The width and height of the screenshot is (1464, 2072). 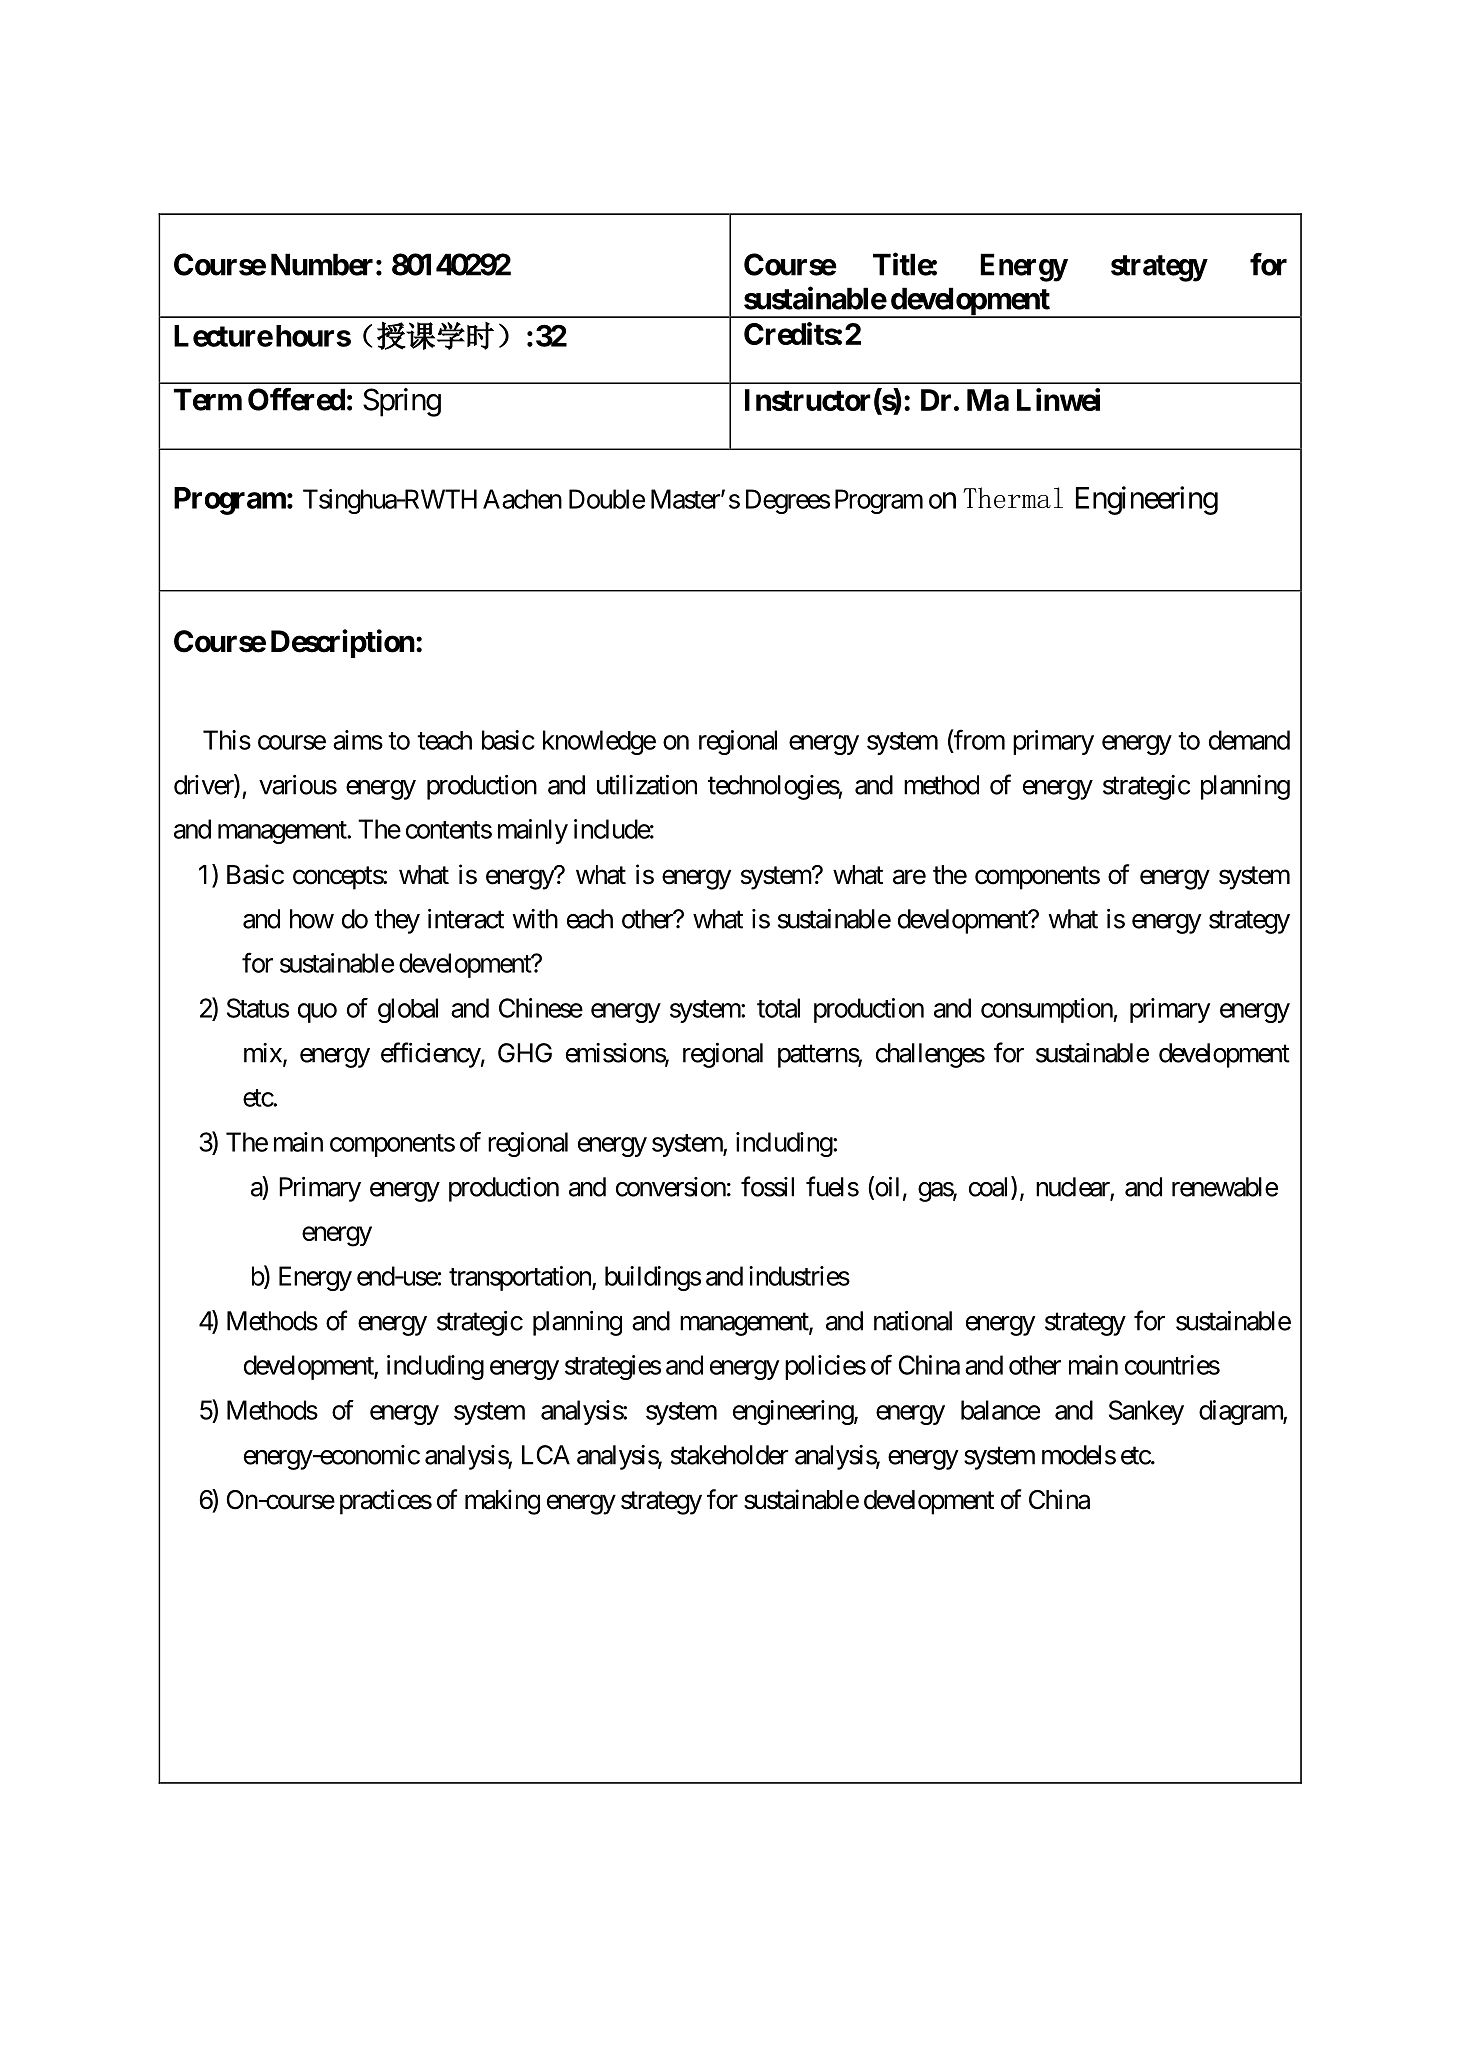 What do you see at coordinates (312, 919) in the screenshot?
I see `how` at bounding box center [312, 919].
